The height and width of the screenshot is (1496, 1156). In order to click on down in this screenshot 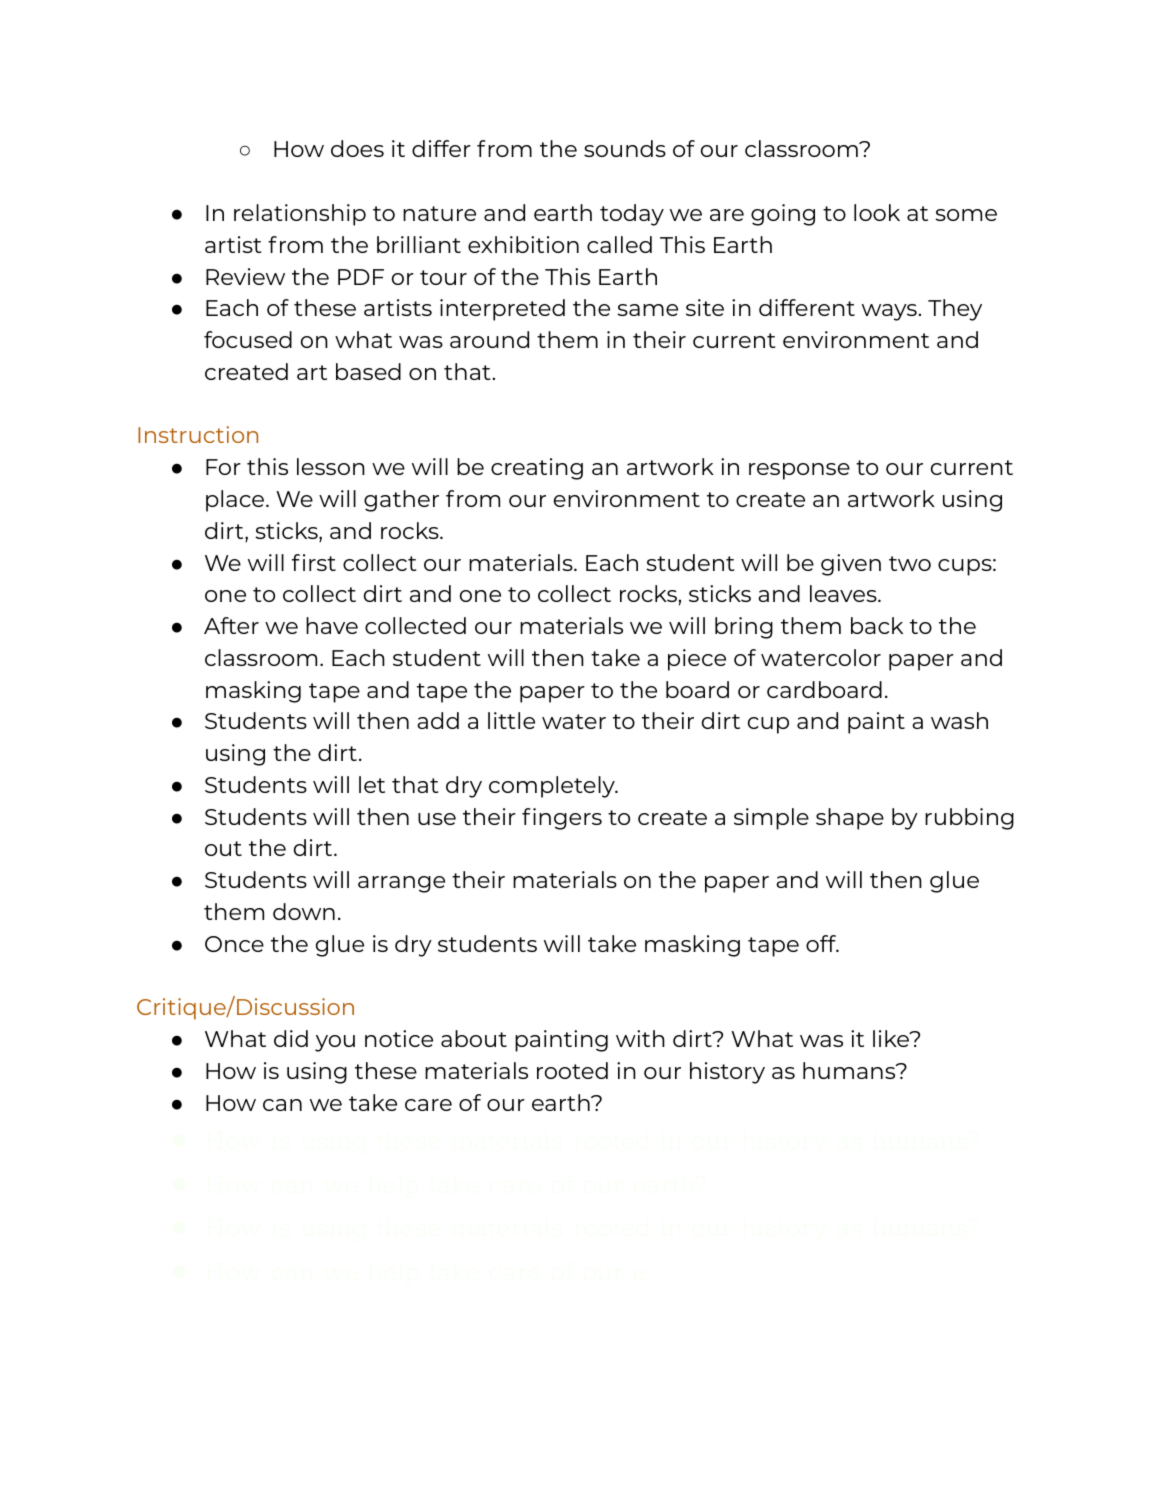, I will do `click(304, 911)`.
